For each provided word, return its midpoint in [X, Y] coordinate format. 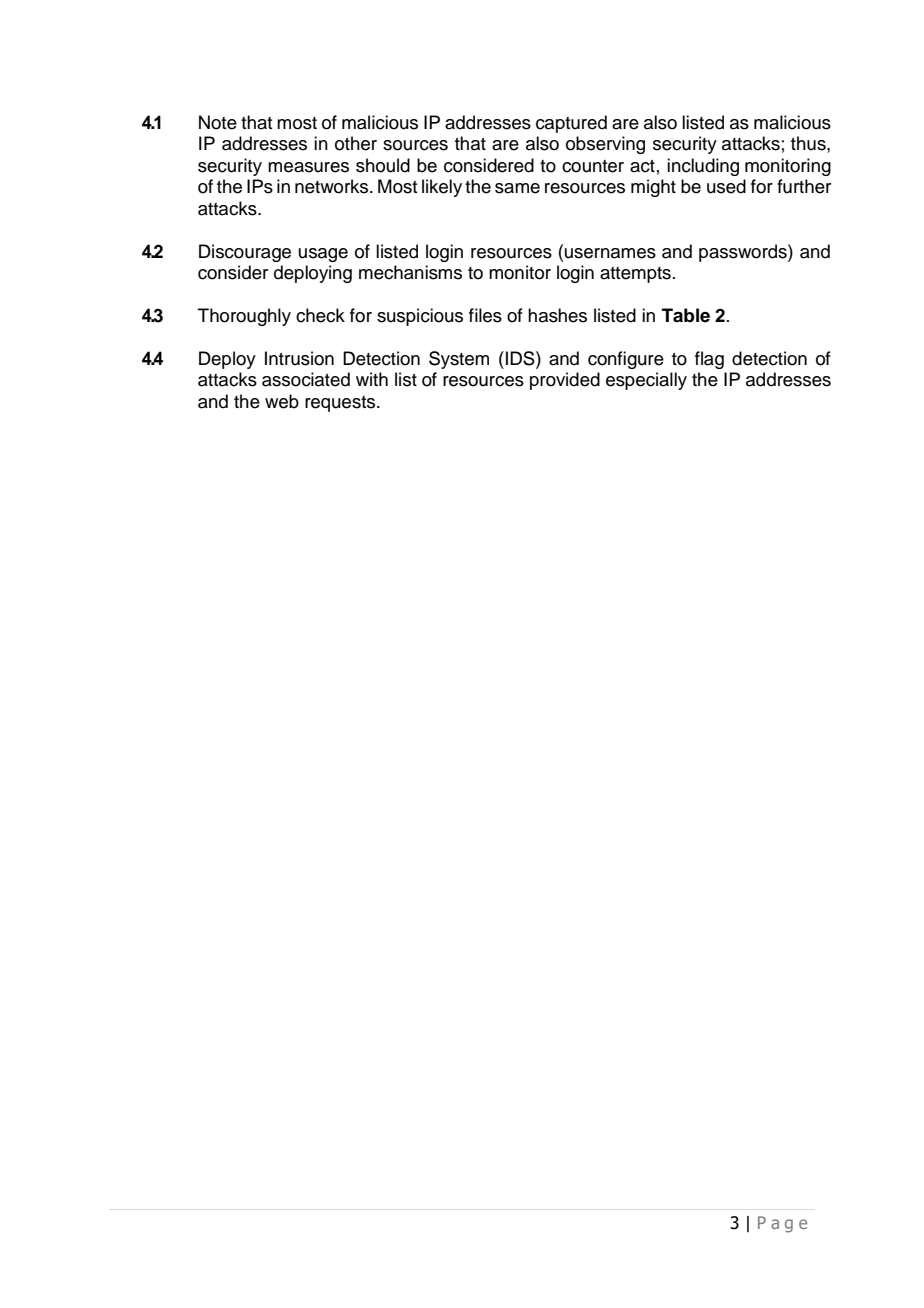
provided [565, 381]
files [485, 315]
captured [571, 124]
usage [323, 255]
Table [686, 315]
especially [646, 381]
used [726, 186]
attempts [635, 275]
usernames [610, 253]
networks [333, 186]
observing [605, 145]
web [282, 401]
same [517, 188]
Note [218, 122]
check [320, 315]
